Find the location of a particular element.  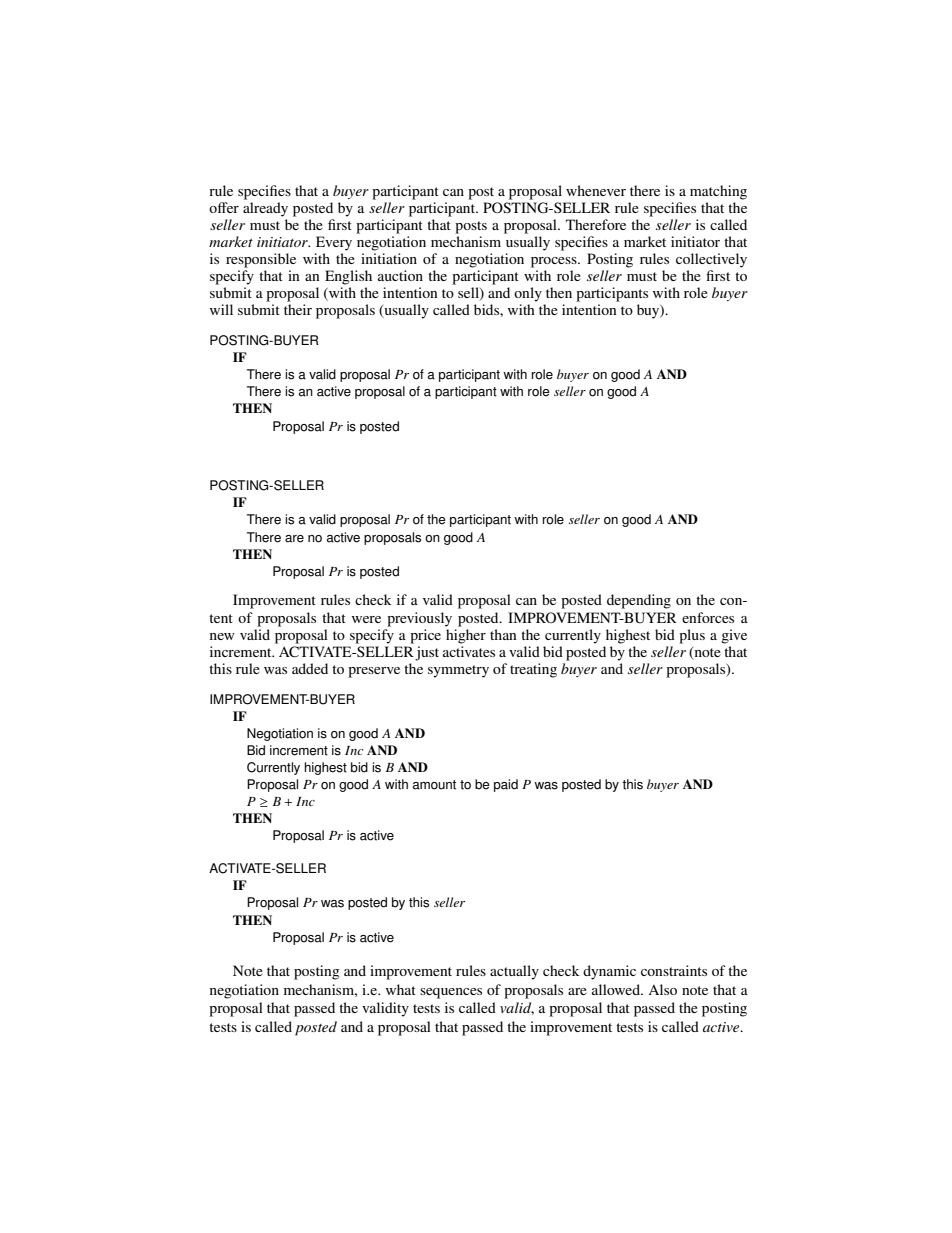

already is located at coordinates (265, 209).
